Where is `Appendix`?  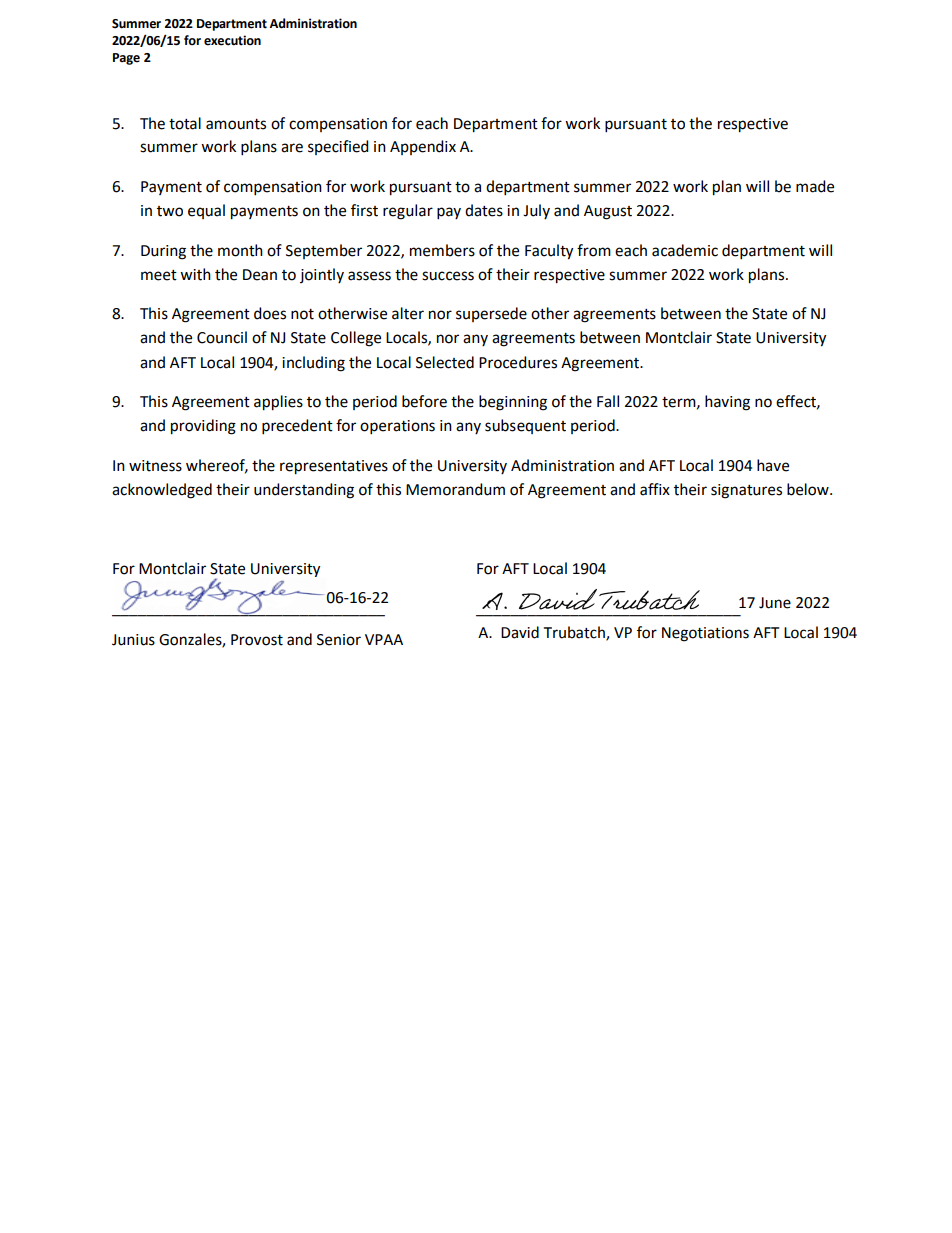
Appendix is located at coordinates (423, 147).
